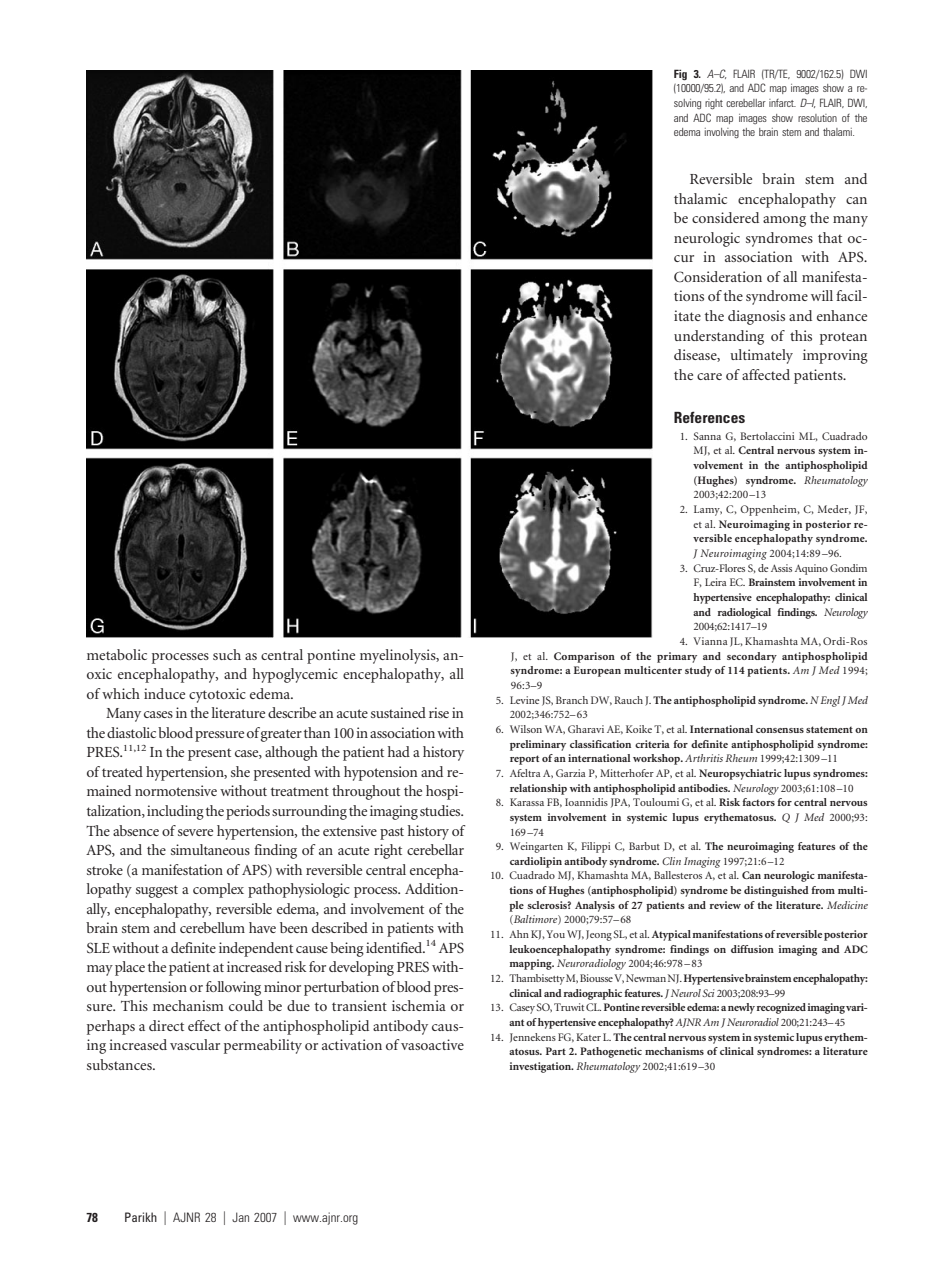 The width and height of the page is (952, 1275). I want to click on secondary, so click(752, 657).
